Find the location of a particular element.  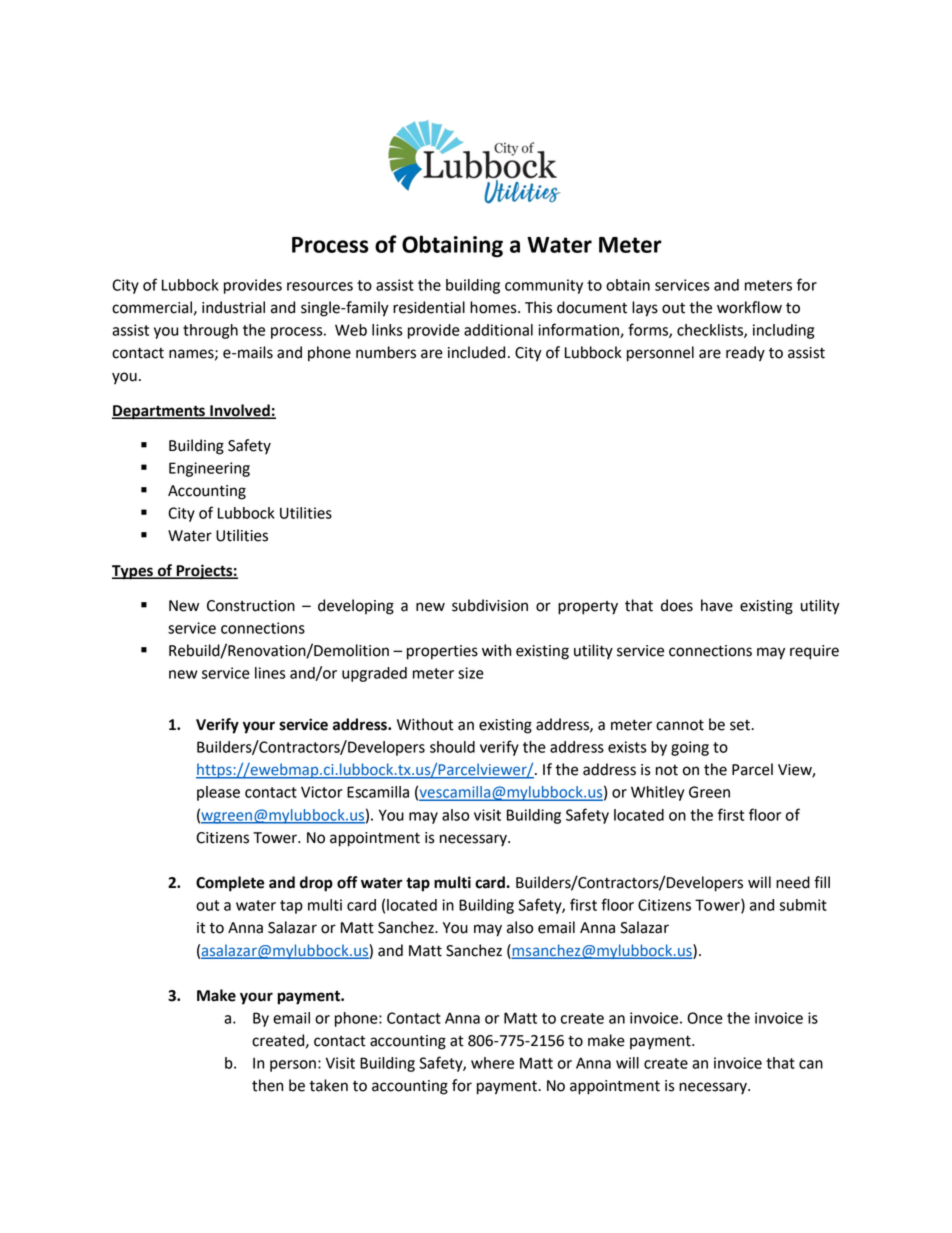

workflow is located at coordinates (749, 307).
